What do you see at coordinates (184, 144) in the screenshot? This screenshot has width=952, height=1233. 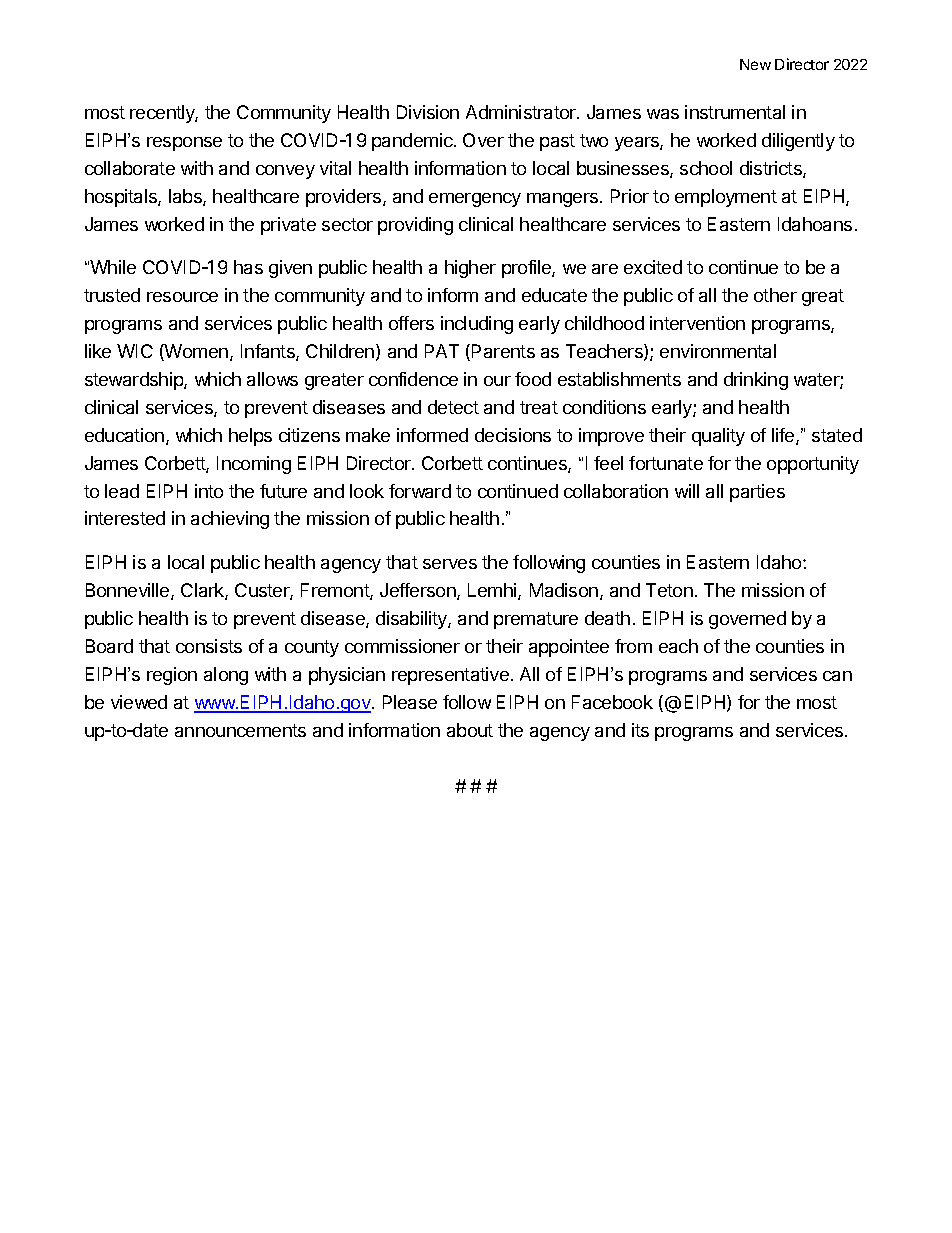 I see `response` at bounding box center [184, 144].
